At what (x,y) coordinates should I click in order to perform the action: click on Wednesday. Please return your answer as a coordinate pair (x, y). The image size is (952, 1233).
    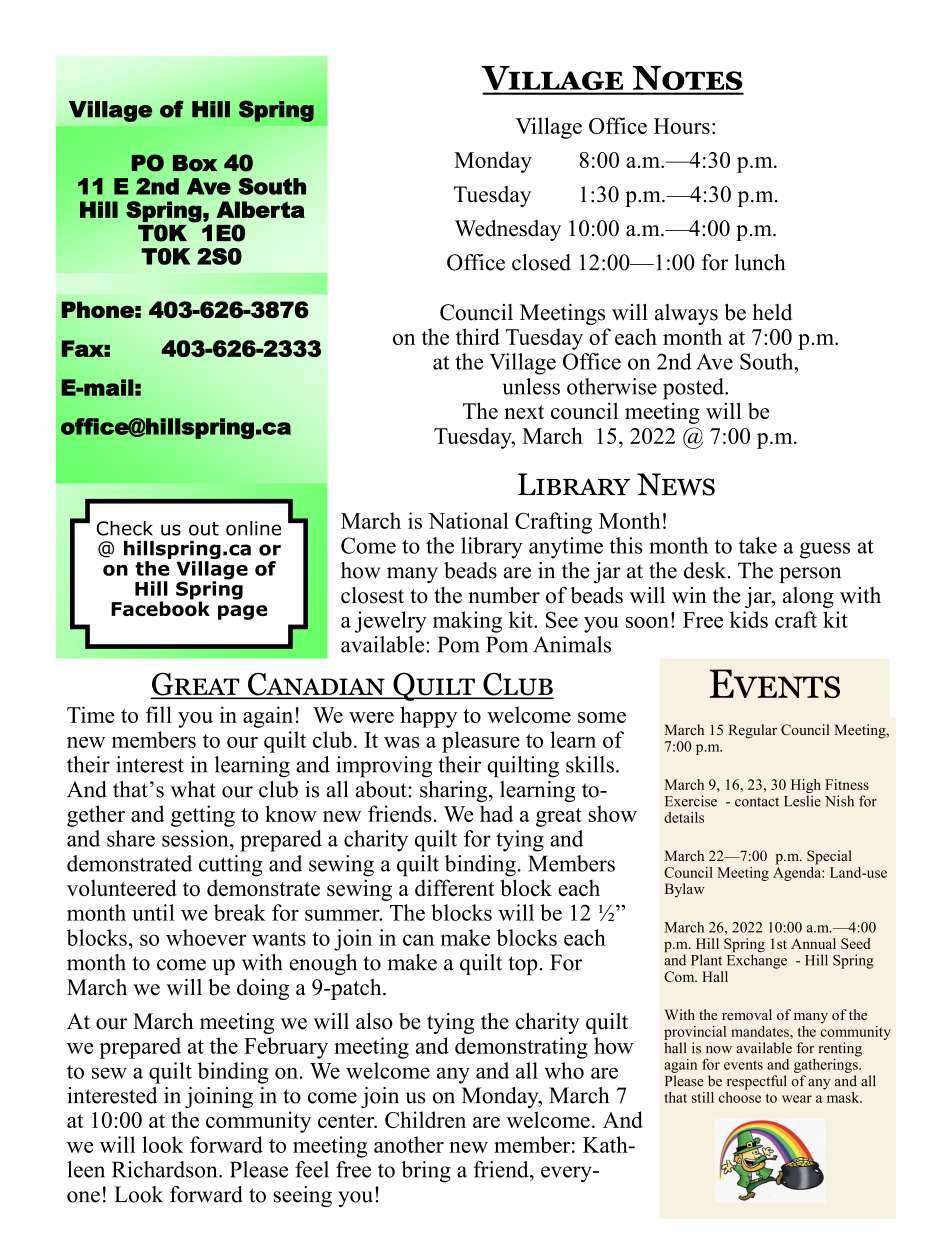
    Looking at the image, I should click on (508, 230).
